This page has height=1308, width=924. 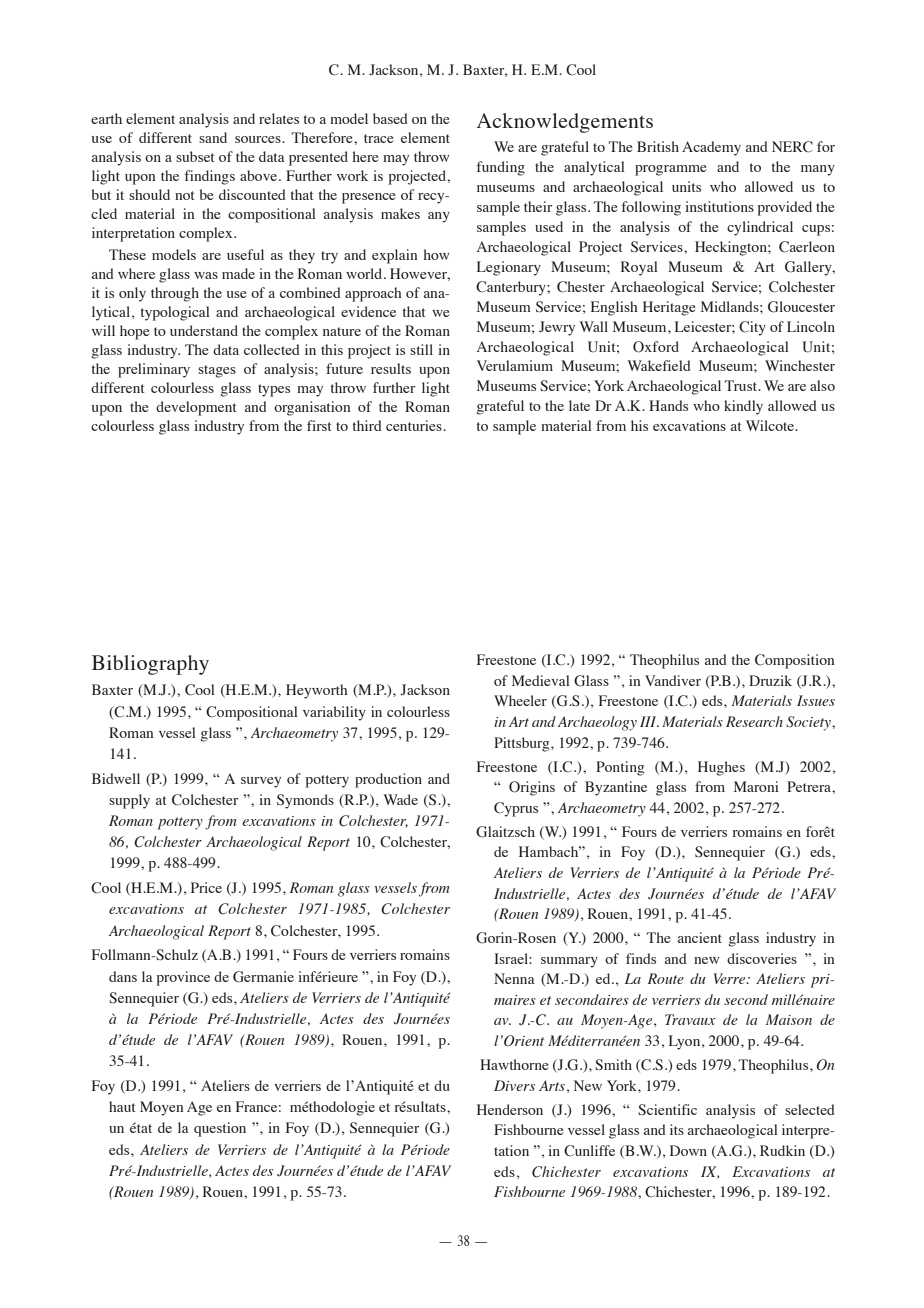 What do you see at coordinates (688, 1150) in the page?
I see `Down` at bounding box center [688, 1150].
